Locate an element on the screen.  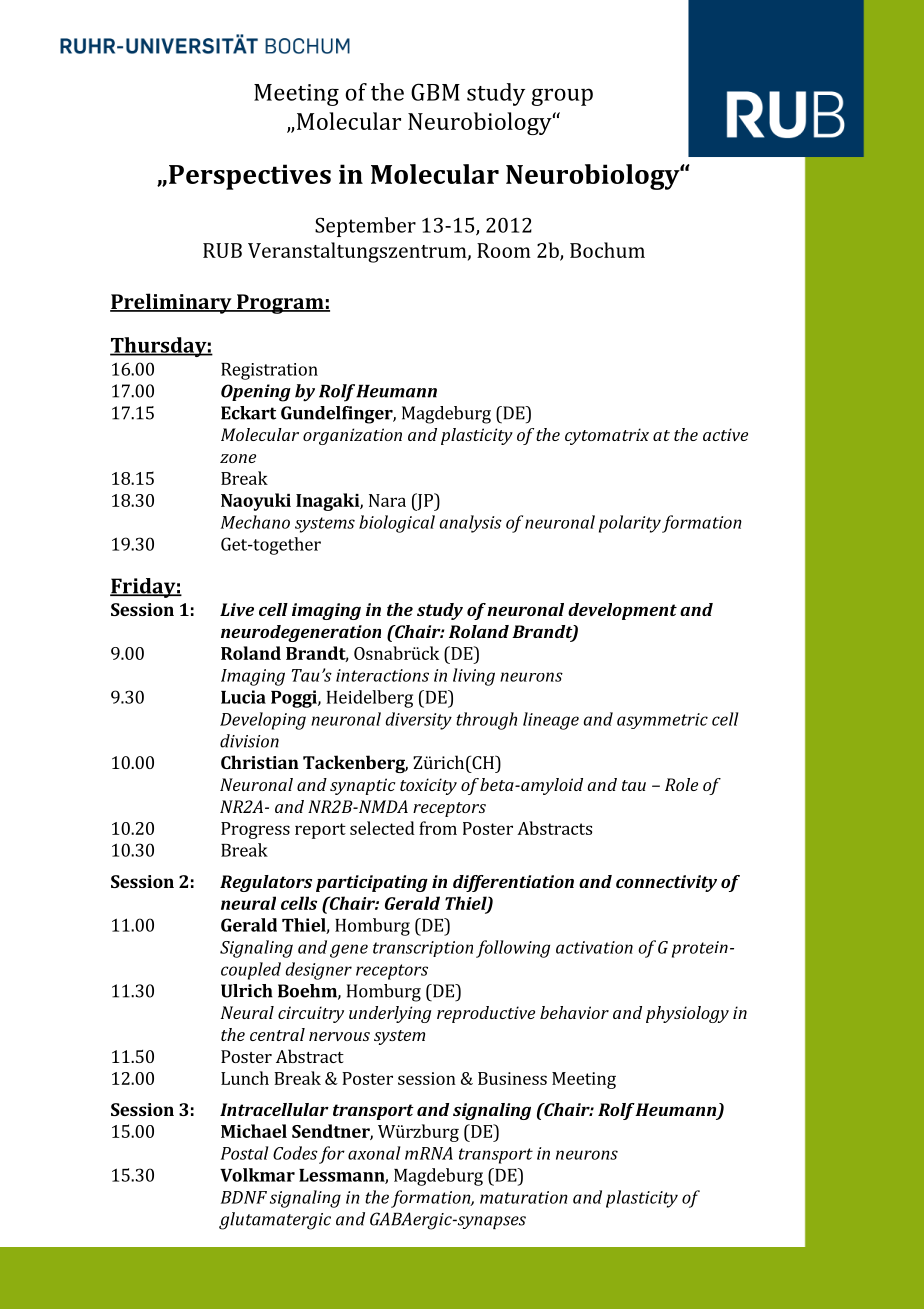
group is located at coordinates (562, 97).
